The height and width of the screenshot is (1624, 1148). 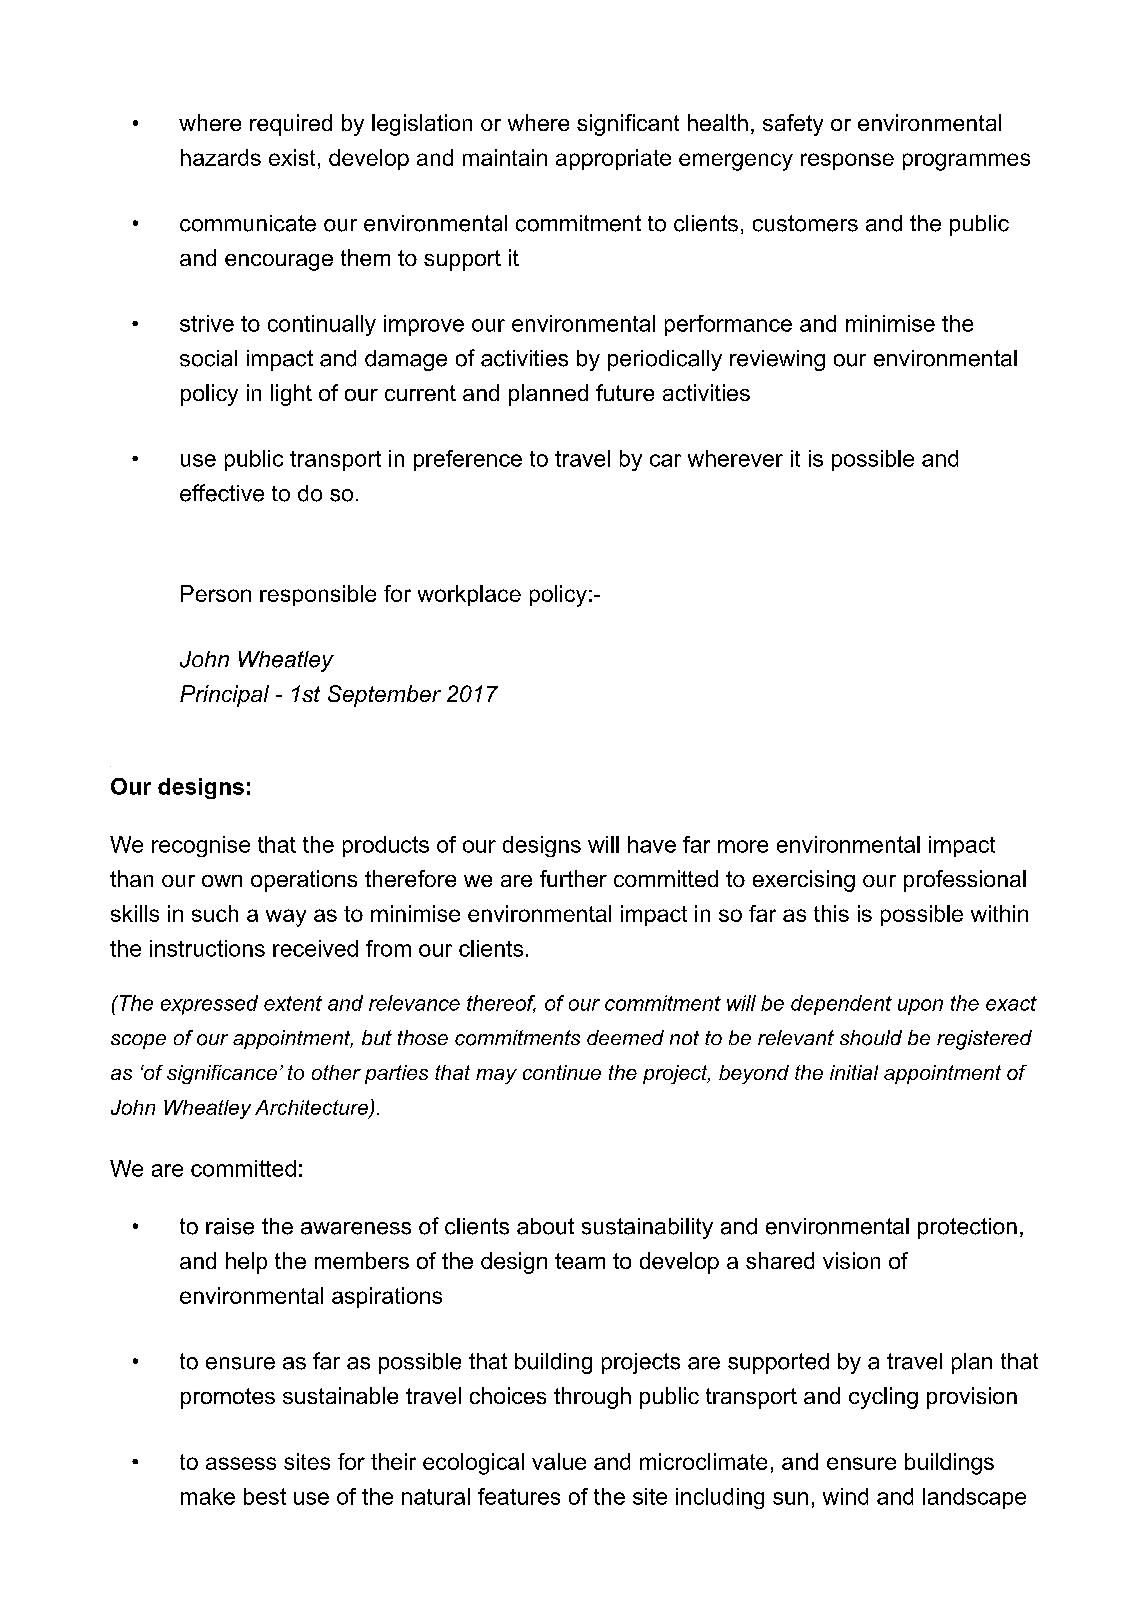 I want to click on about, so click(x=545, y=1226).
